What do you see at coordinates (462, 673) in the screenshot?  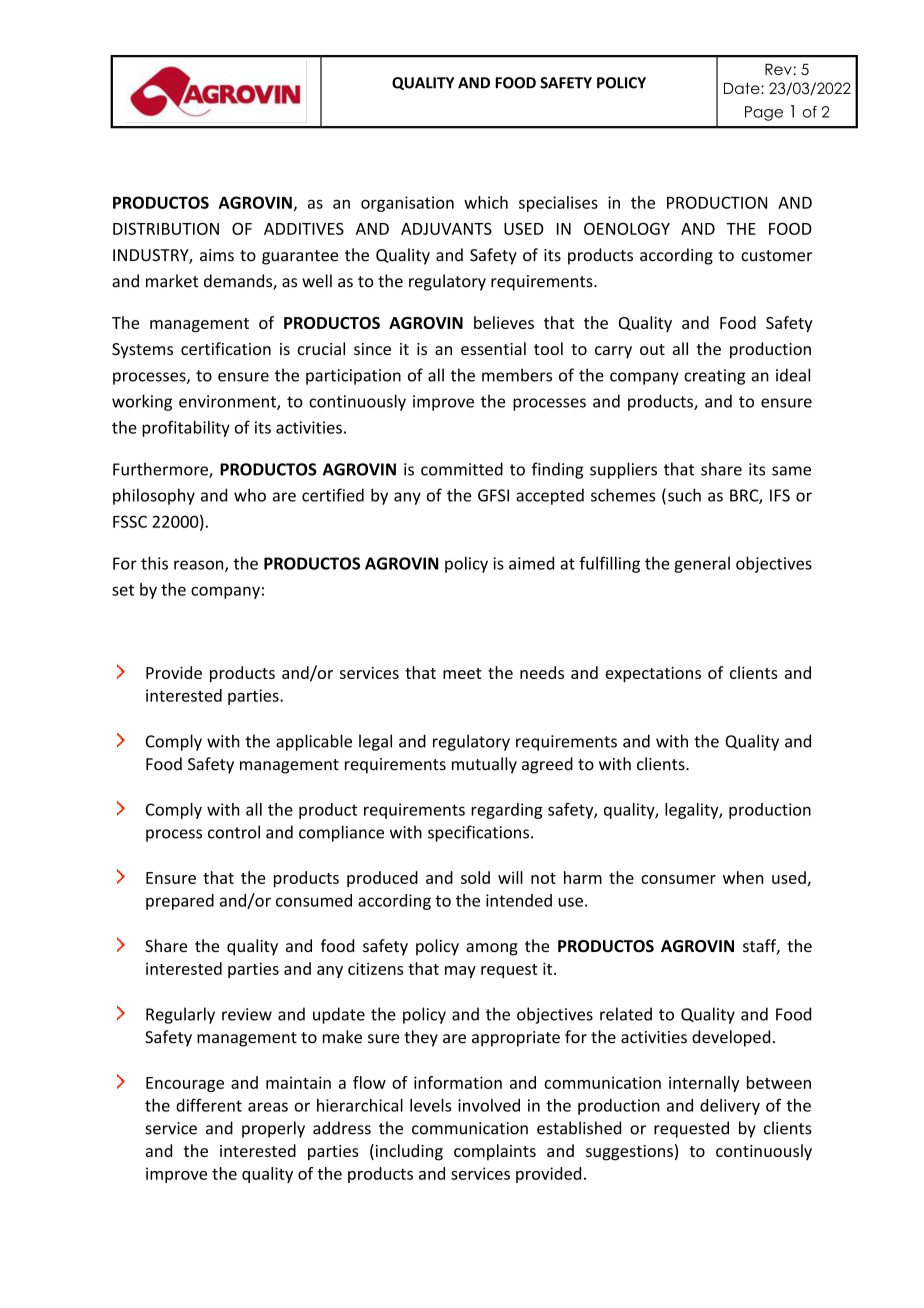 I see `meet` at bounding box center [462, 673].
